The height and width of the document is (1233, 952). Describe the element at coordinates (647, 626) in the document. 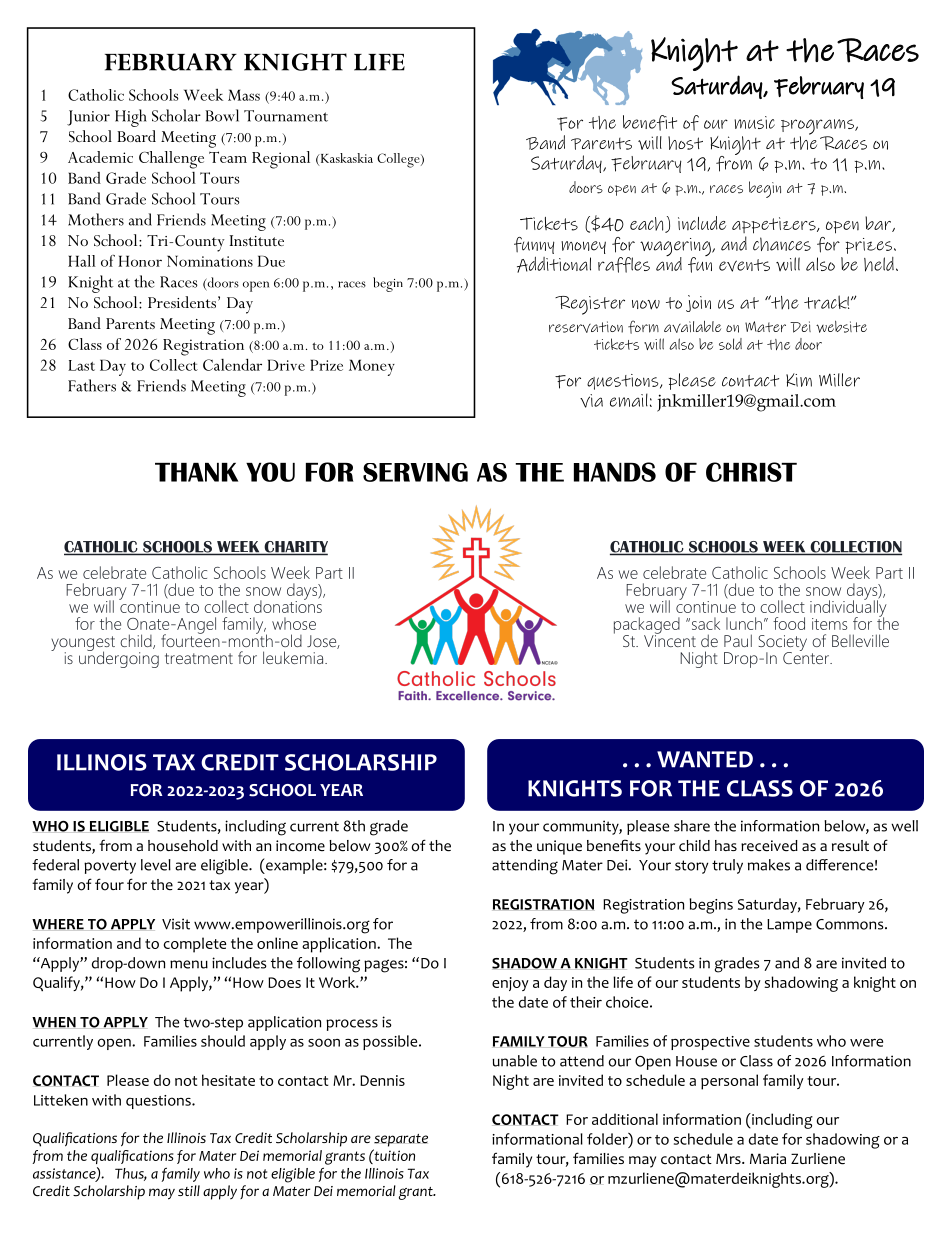

I see `packaged` at that location.
